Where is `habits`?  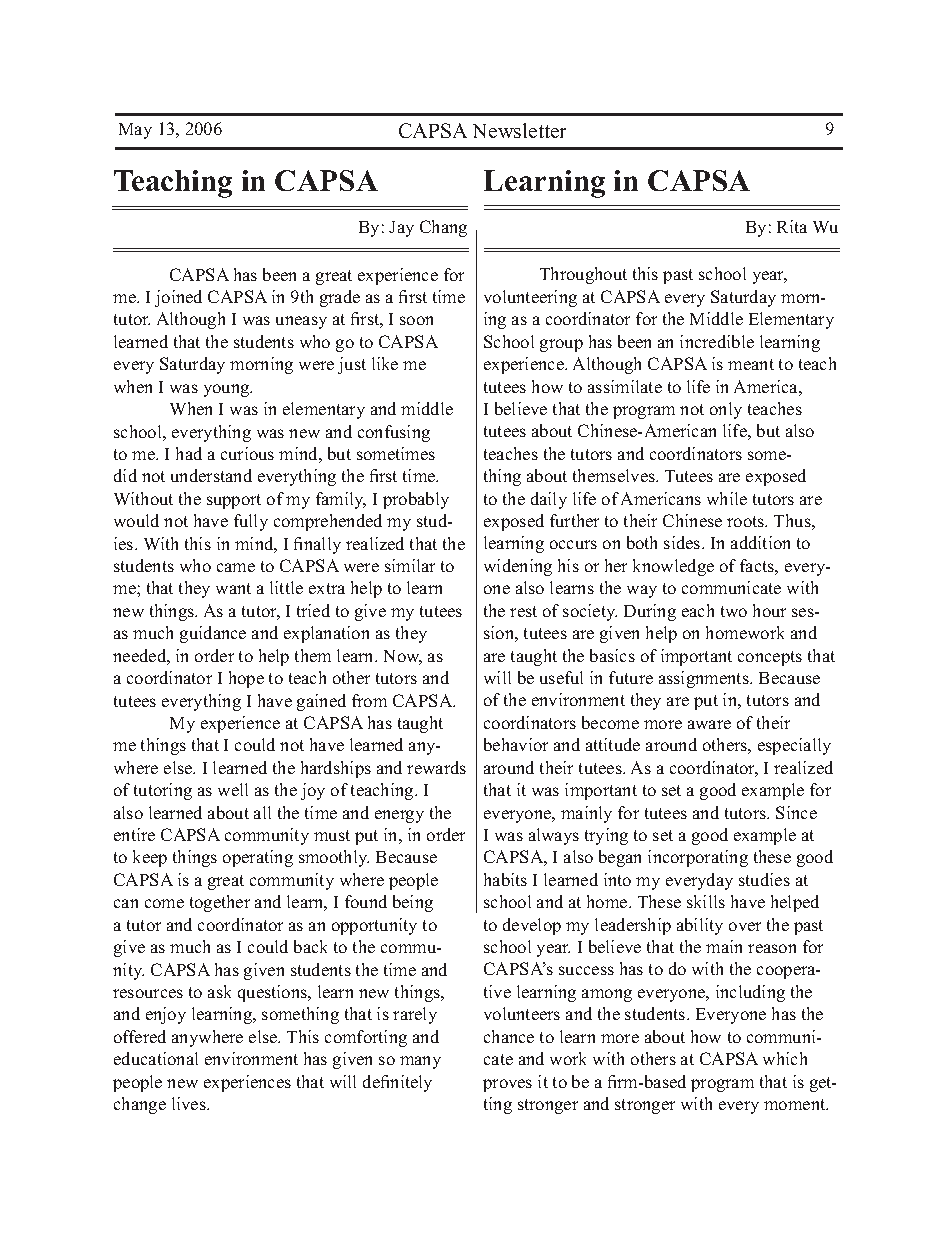 habits is located at coordinates (505, 879).
